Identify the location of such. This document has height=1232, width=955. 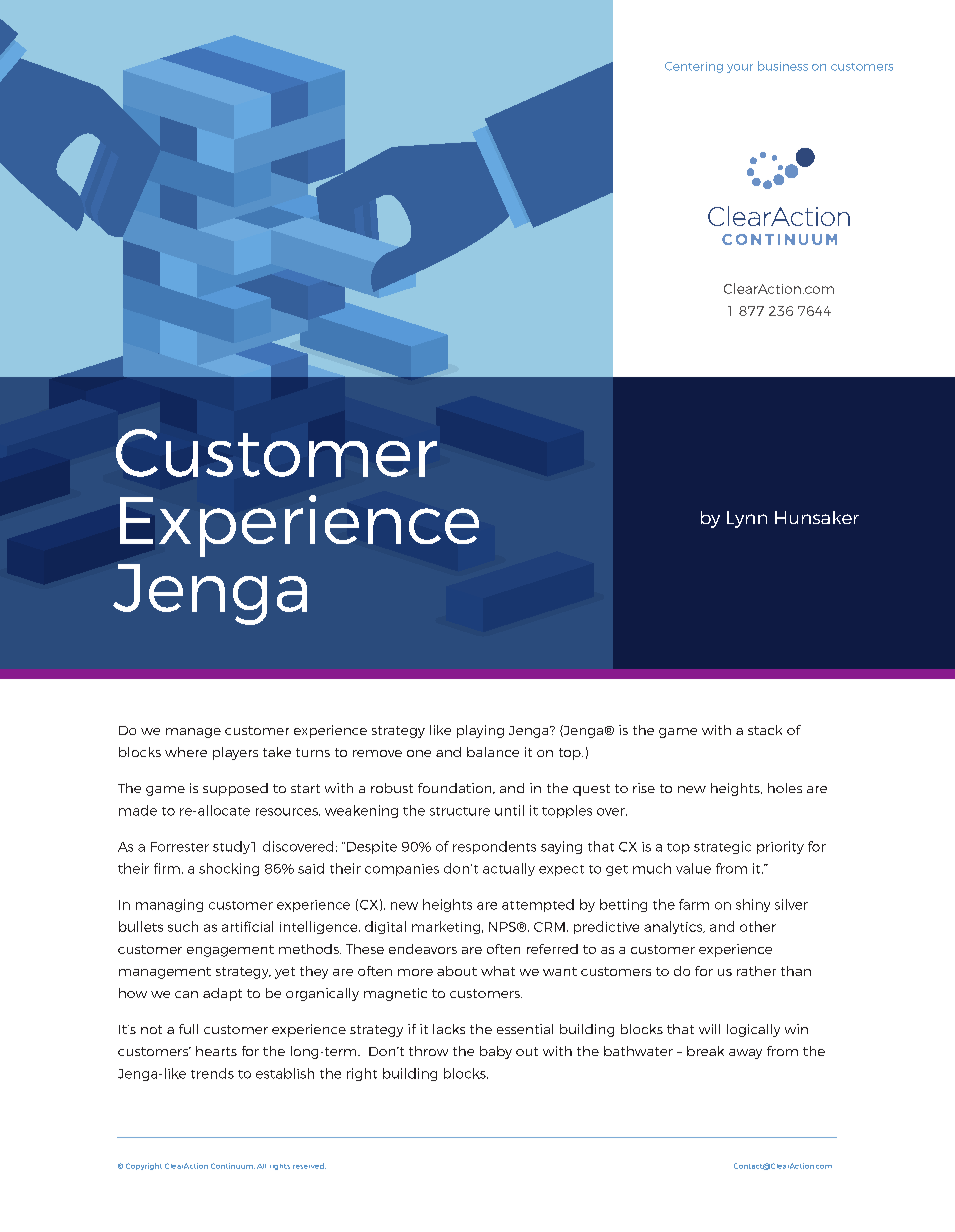
(183, 926).
